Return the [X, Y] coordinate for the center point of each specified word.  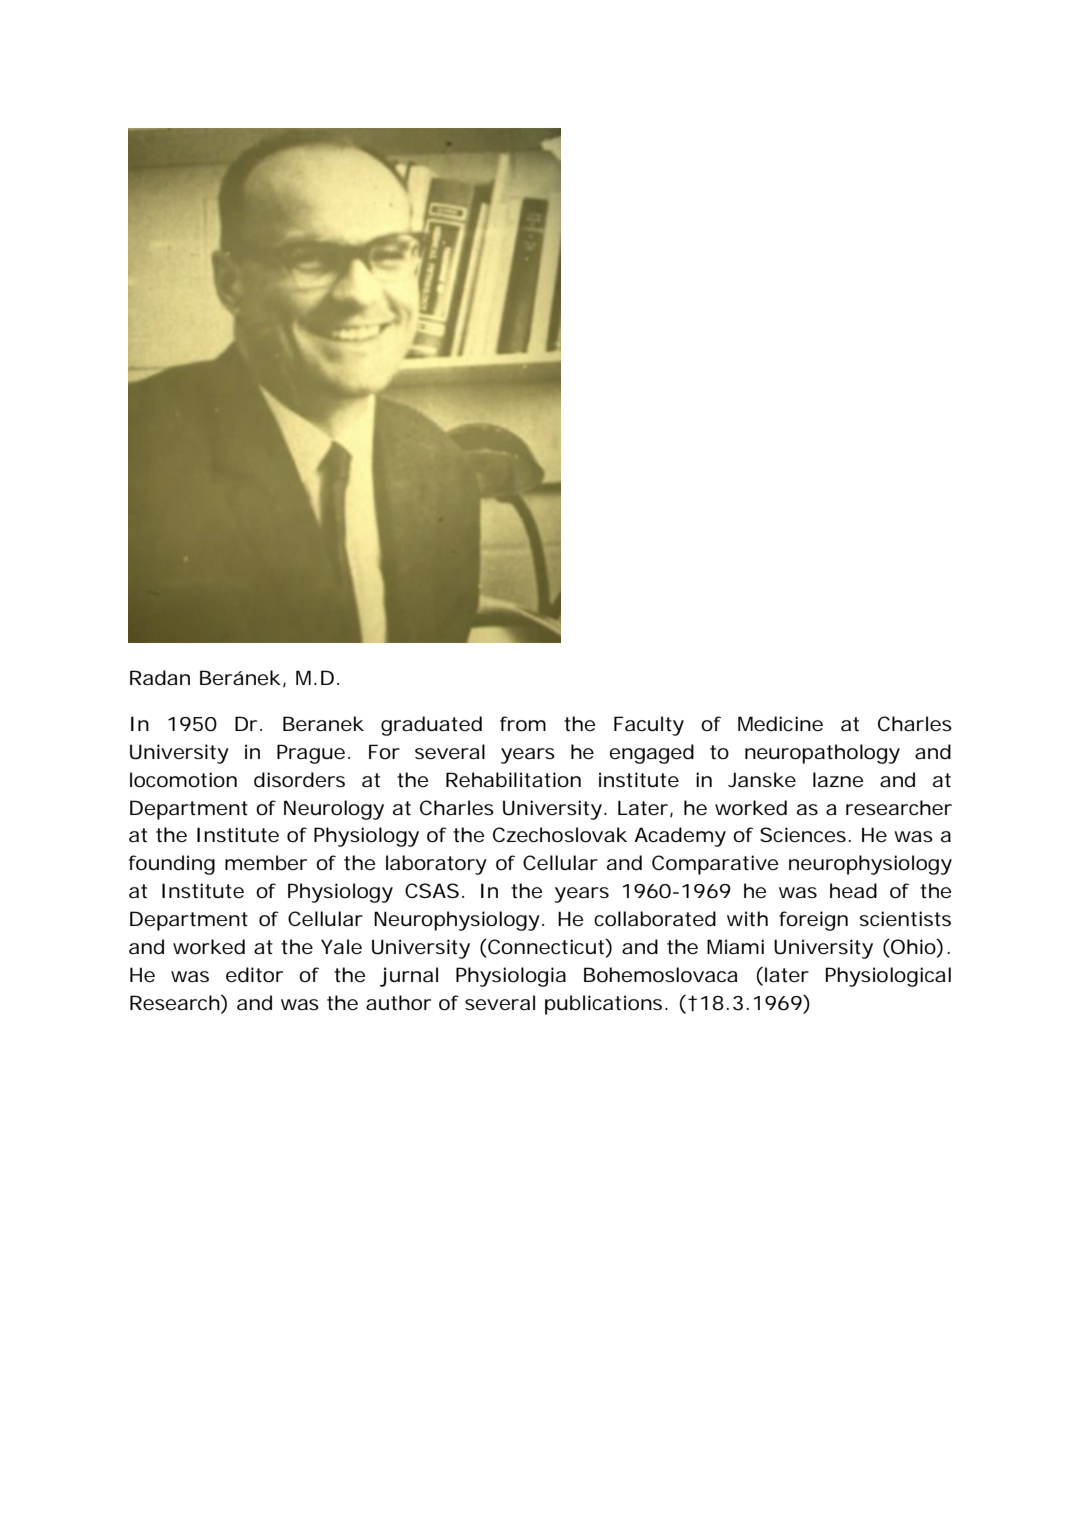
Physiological [888, 977]
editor [254, 975]
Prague [311, 754]
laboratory [436, 865]
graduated [431, 726]
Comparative [715, 865]
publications [603, 1005]
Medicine [780, 724]
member [266, 863]
